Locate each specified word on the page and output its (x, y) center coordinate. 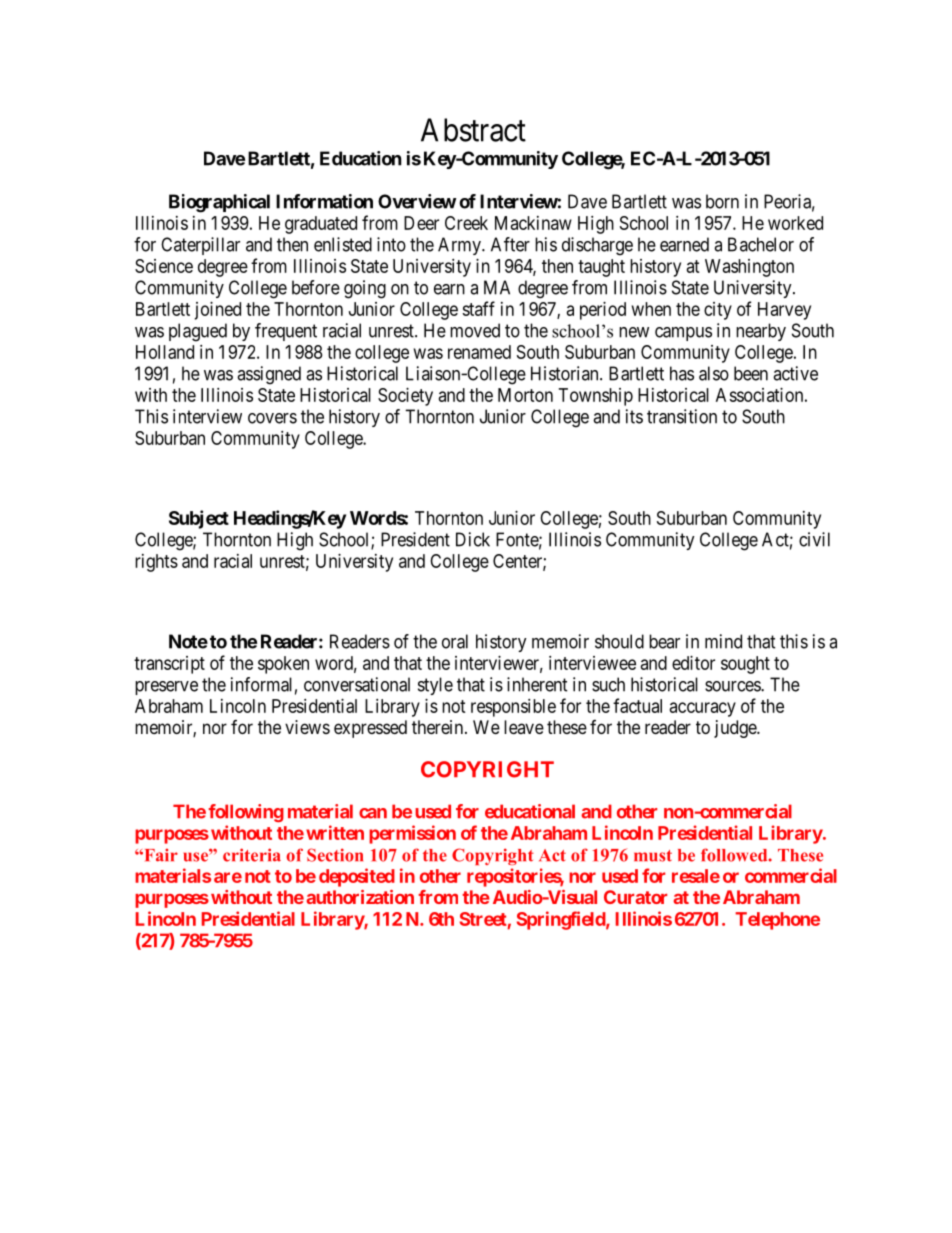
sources (733, 686)
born (722, 201)
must (653, 856)
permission (412, 834)
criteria (252, 855)
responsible (513, 708)
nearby (761, 332)
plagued (198, 332)
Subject (199, 519)
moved (475, 330)
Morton (525, 395)
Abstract (473, 130)
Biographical (219, 203)
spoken (283, 665)
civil (814, 539)
